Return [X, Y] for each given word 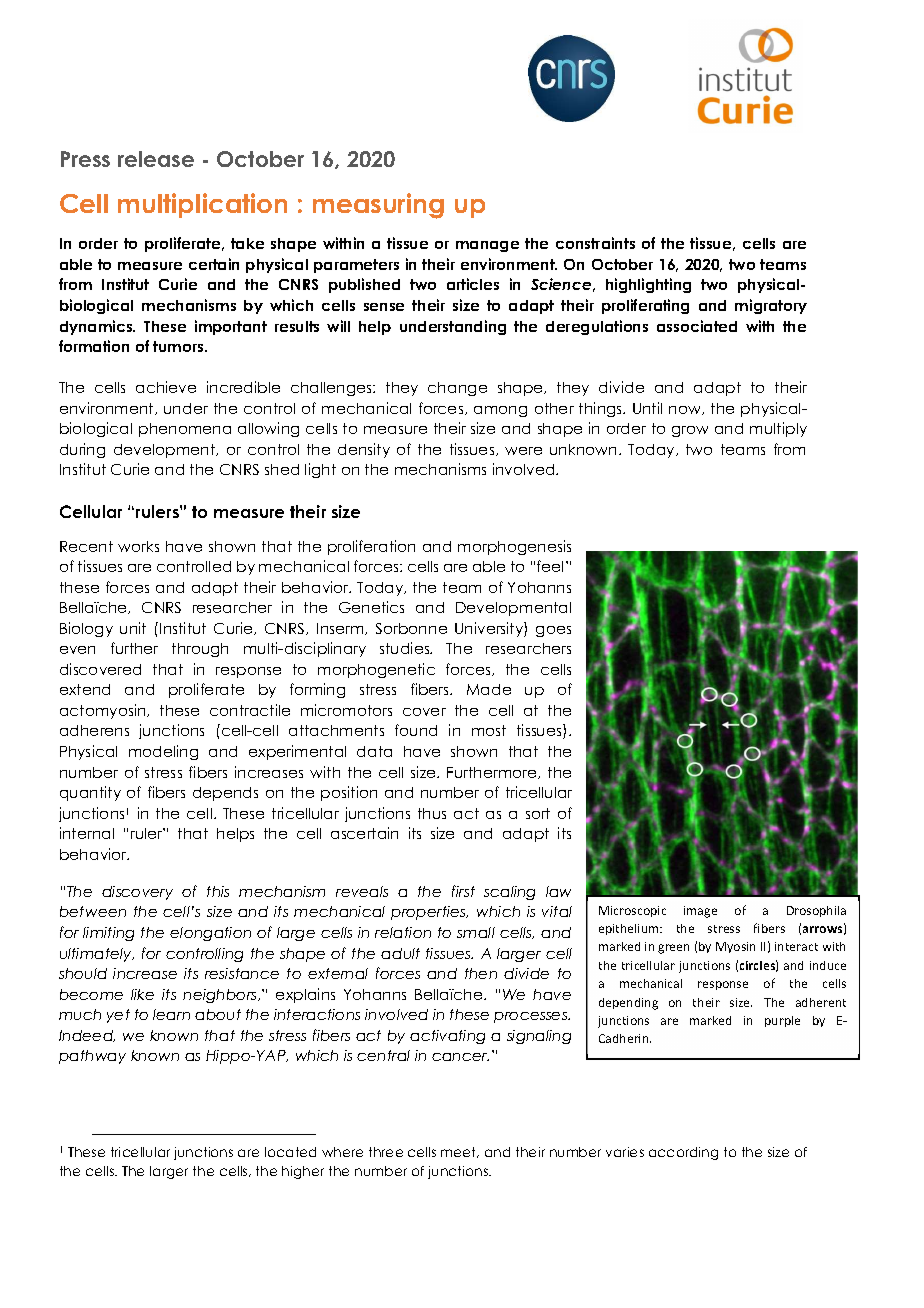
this [218, 891]
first [463, 891]
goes [553, 631]
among [500, 411]
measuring [378, 206]
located [290, 1152]
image [700, 912]
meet [460, 1152]
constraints [595, 243]
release [156, 159]
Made [489, 689]
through [200, 650]
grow [690, 431]
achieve [166, 387]
